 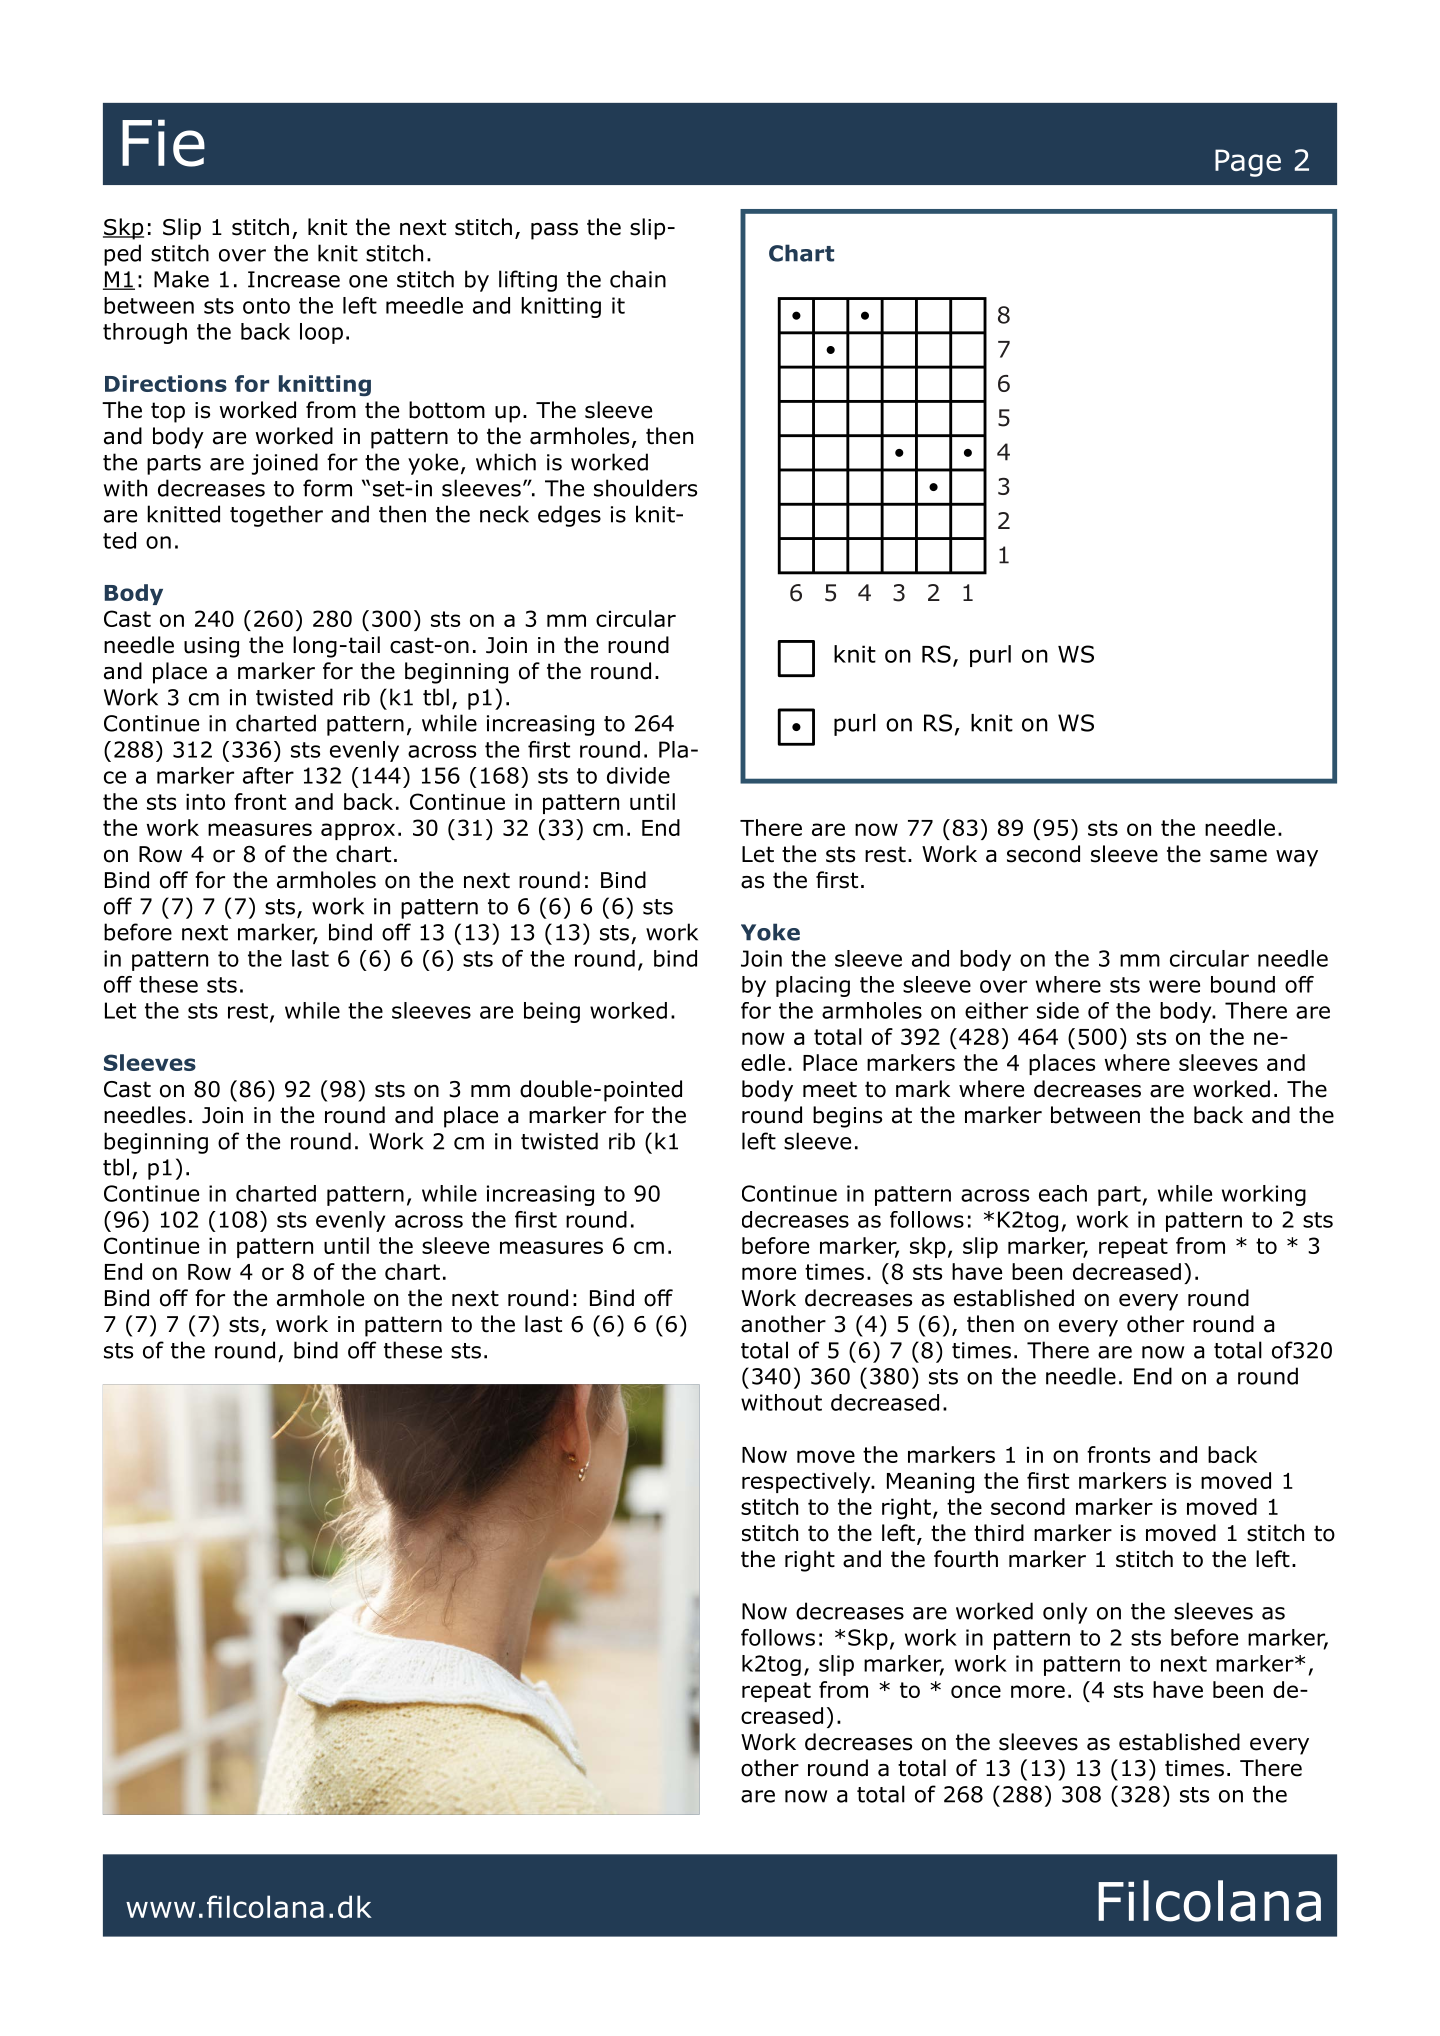 I want to click on approx, so click(x=358, y=831).
